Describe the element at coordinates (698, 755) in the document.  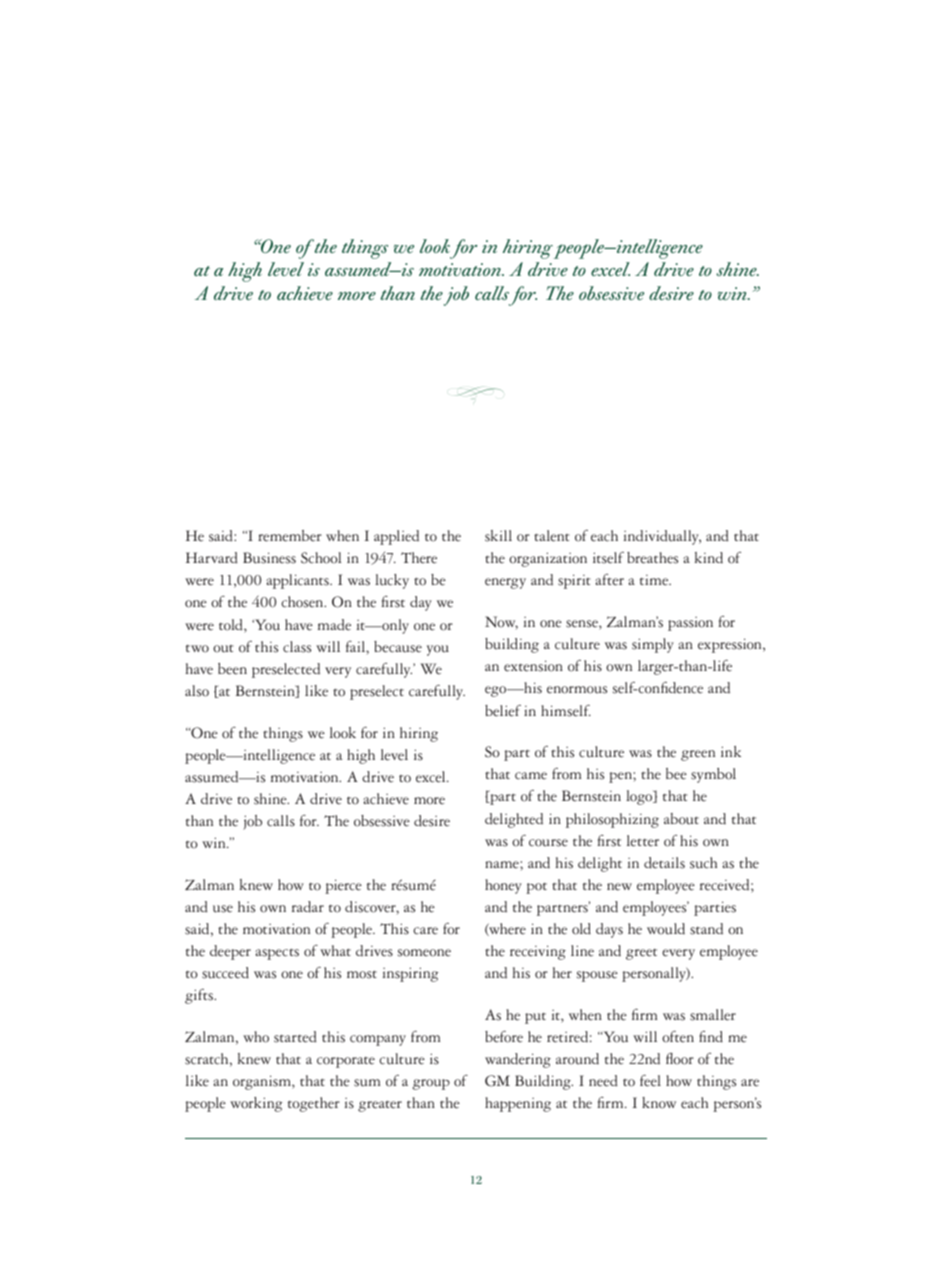
I see `green` at that location.
